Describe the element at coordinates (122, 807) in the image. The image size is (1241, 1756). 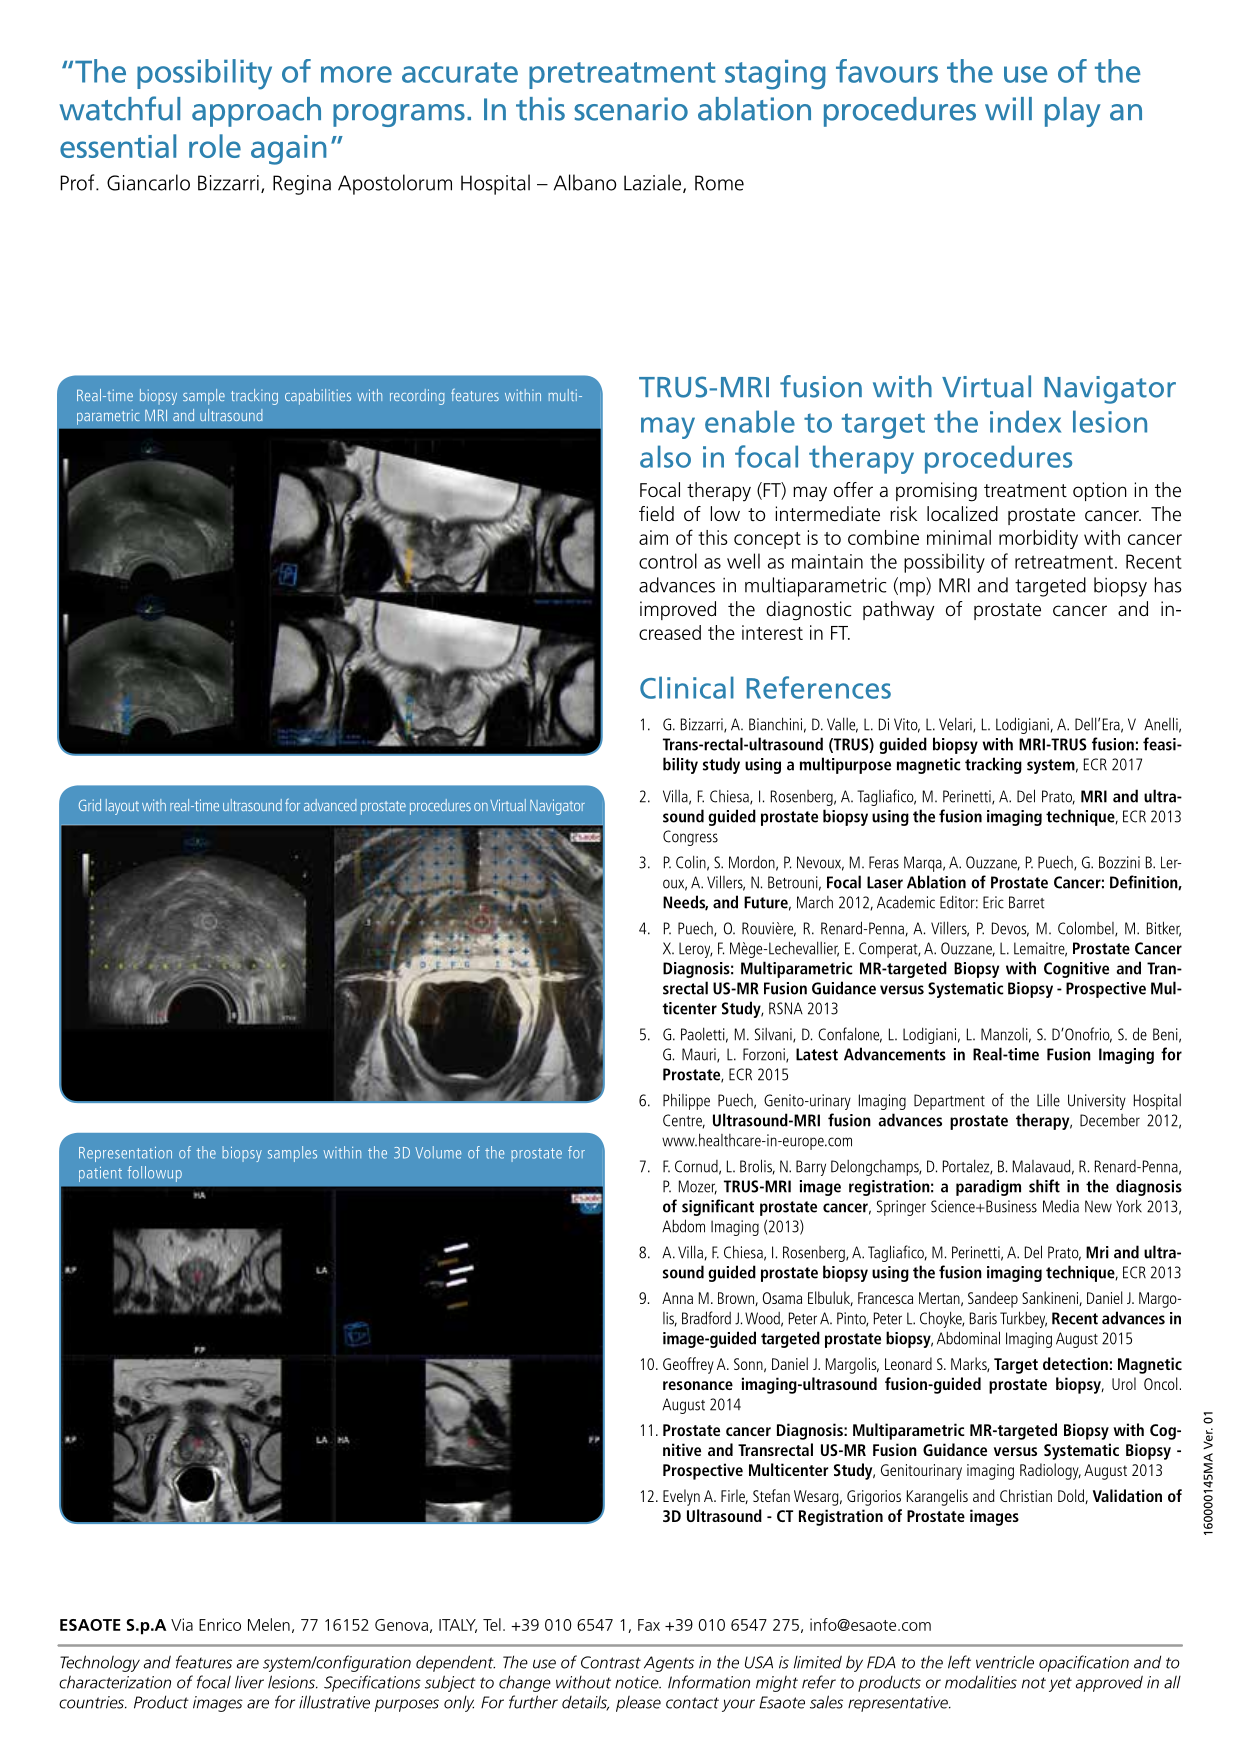
I see `layout` at that location.
